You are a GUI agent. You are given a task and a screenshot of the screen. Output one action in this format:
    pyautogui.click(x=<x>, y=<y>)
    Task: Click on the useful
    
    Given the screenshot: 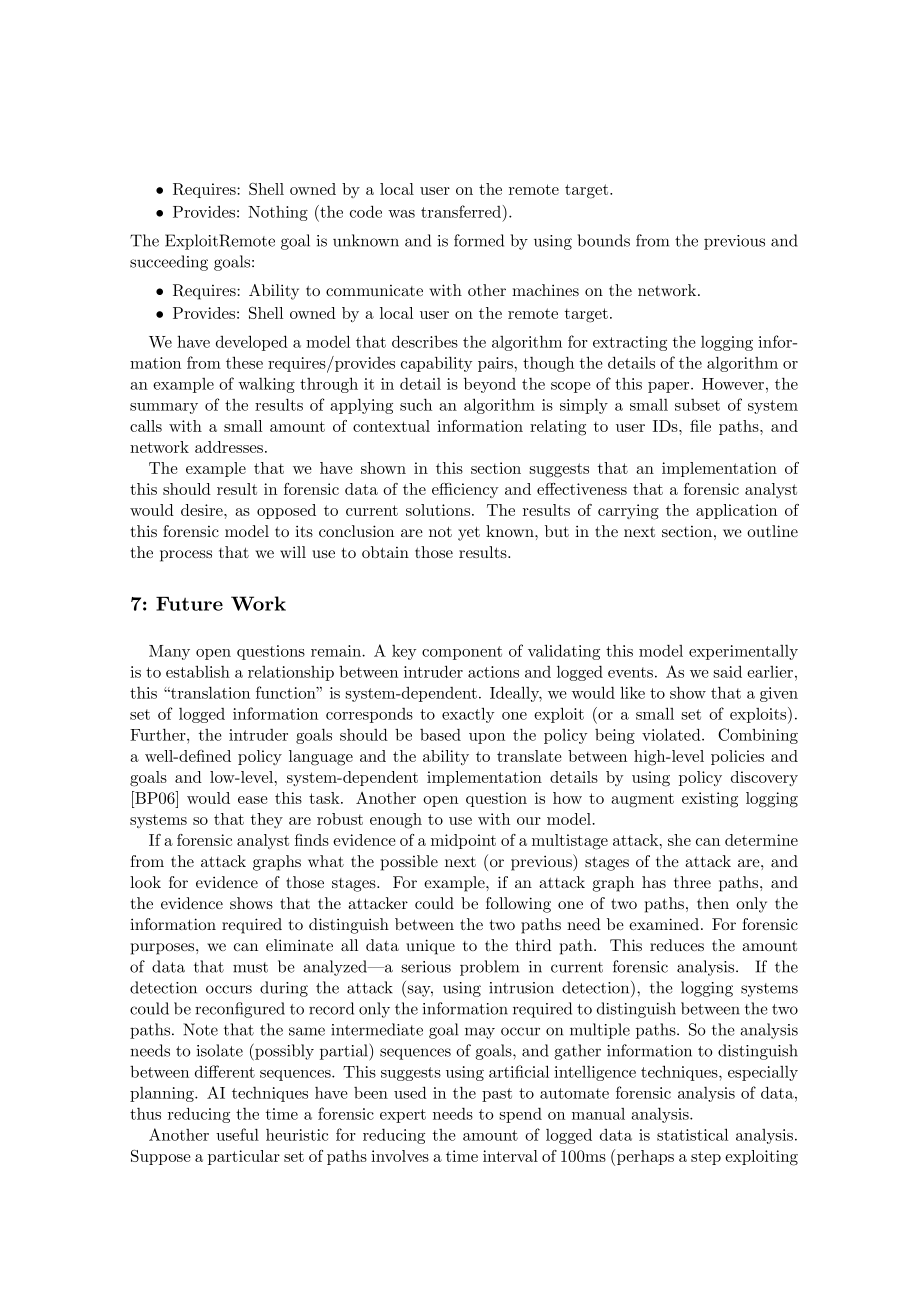 What is the action you would take?
    pyautogui.click(x=237, y=1134)
